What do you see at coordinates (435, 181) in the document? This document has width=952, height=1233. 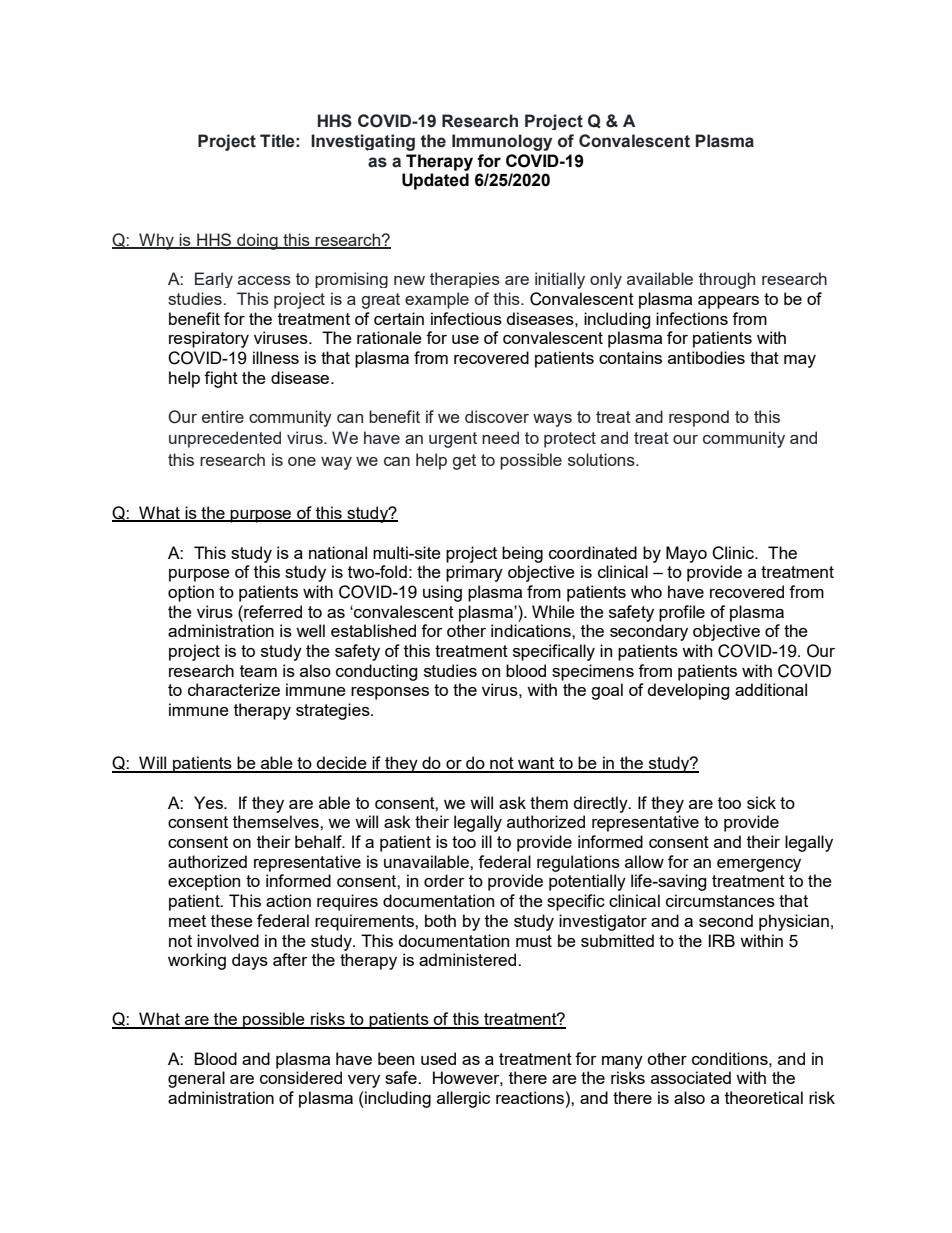 I see `Updated` at bounding box center [435, 181].
